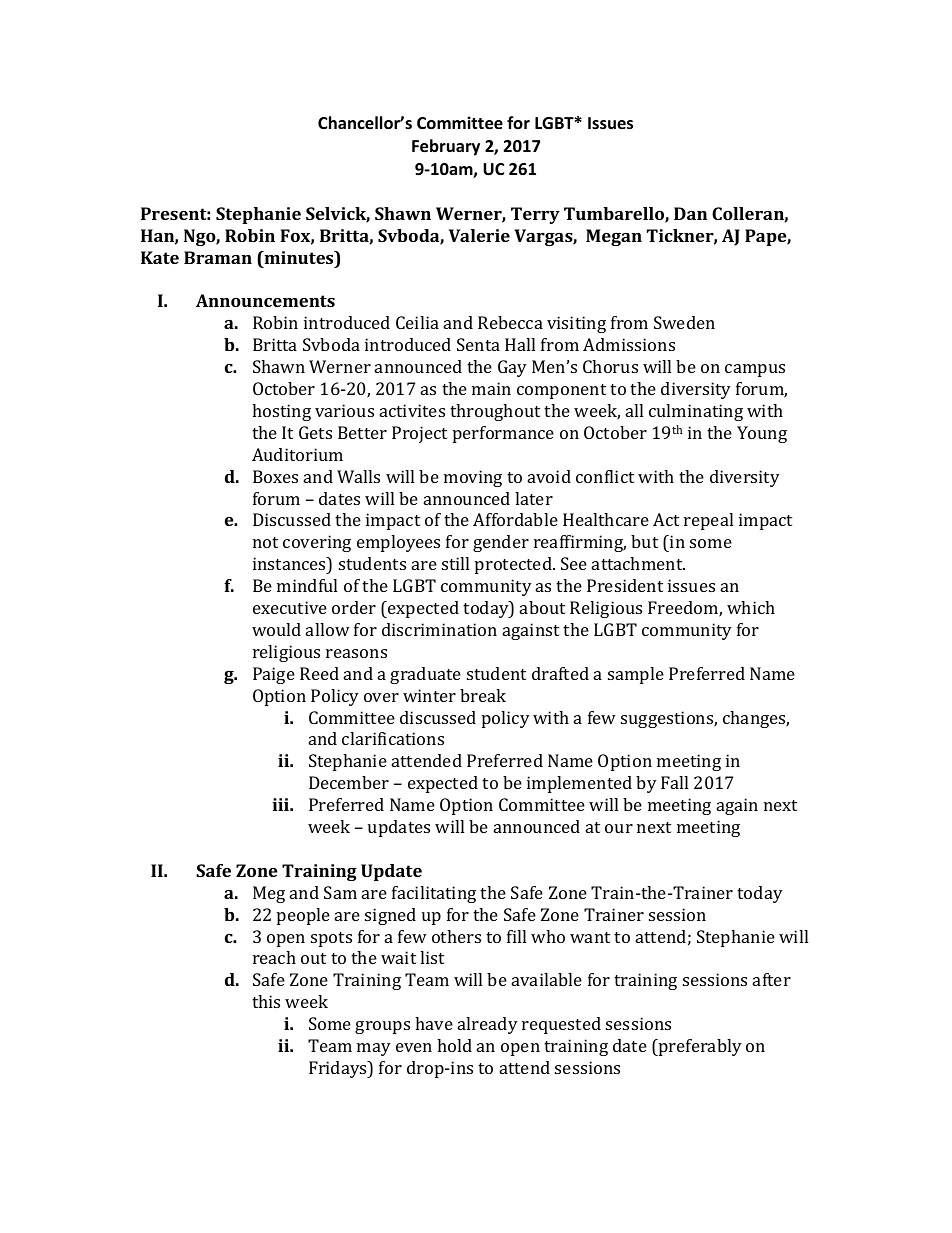  Describe the element at coordinates (299, 259) in the screenshot. I see `minutes` at that location.
